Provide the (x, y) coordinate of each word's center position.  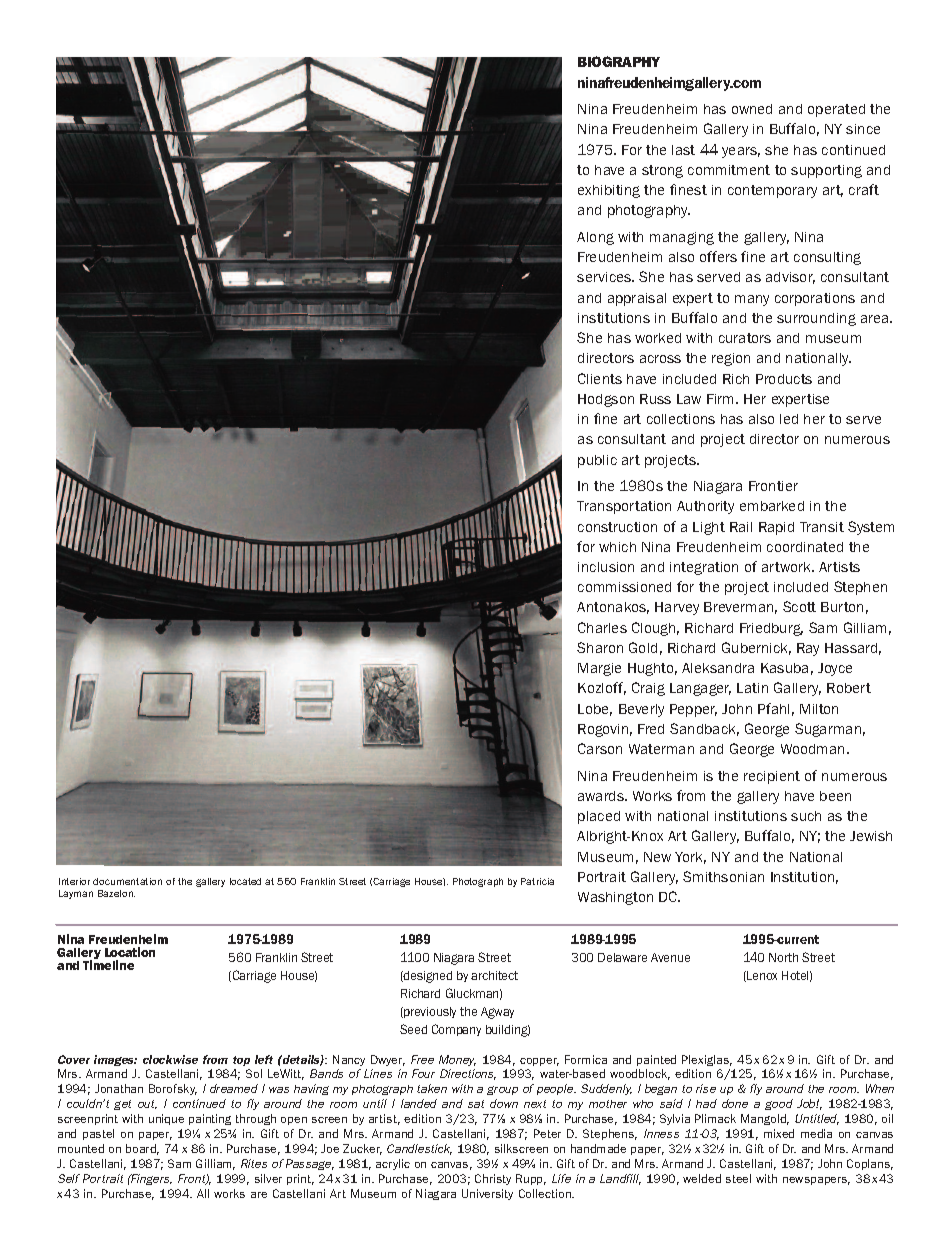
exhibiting (609, 191)
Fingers (150, 1179)
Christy (493, 1179)
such (806, 816)
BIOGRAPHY (619, 61)
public (597, 461)
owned (752, 109)
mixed (779, 1133)
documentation (127, 881)
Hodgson (606, 400)
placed (599, 817)
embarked (772, 506)
